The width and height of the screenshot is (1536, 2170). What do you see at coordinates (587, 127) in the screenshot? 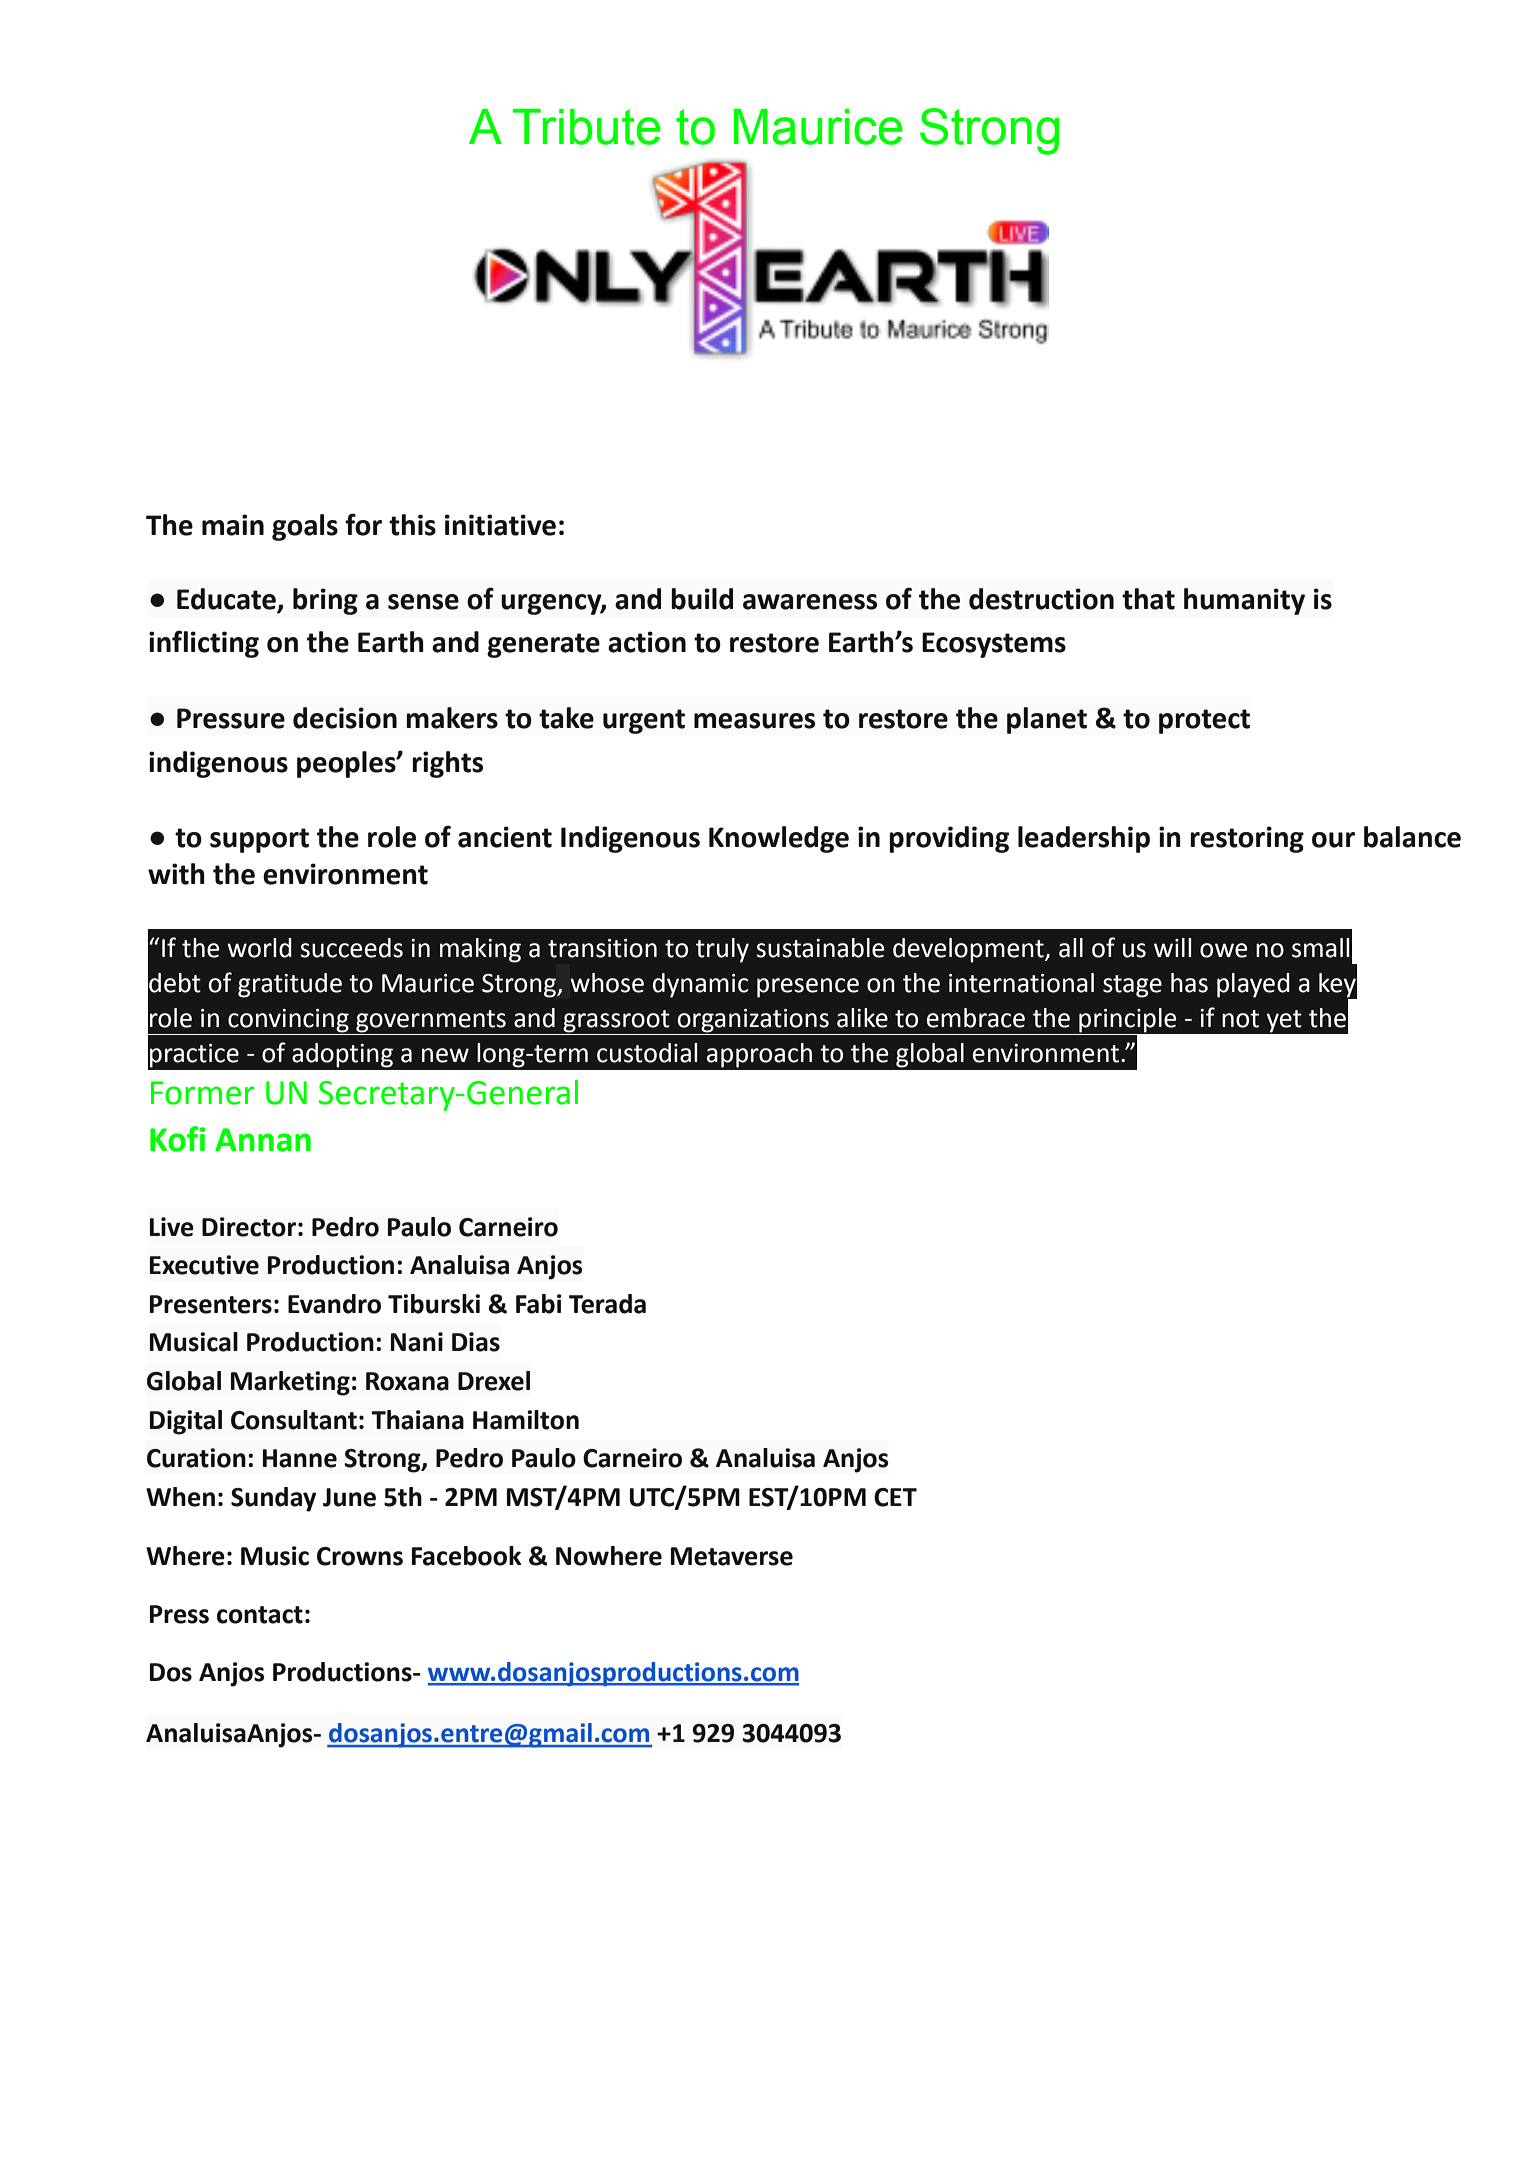
I see `Tribute` at bounding box center [587, 127].
